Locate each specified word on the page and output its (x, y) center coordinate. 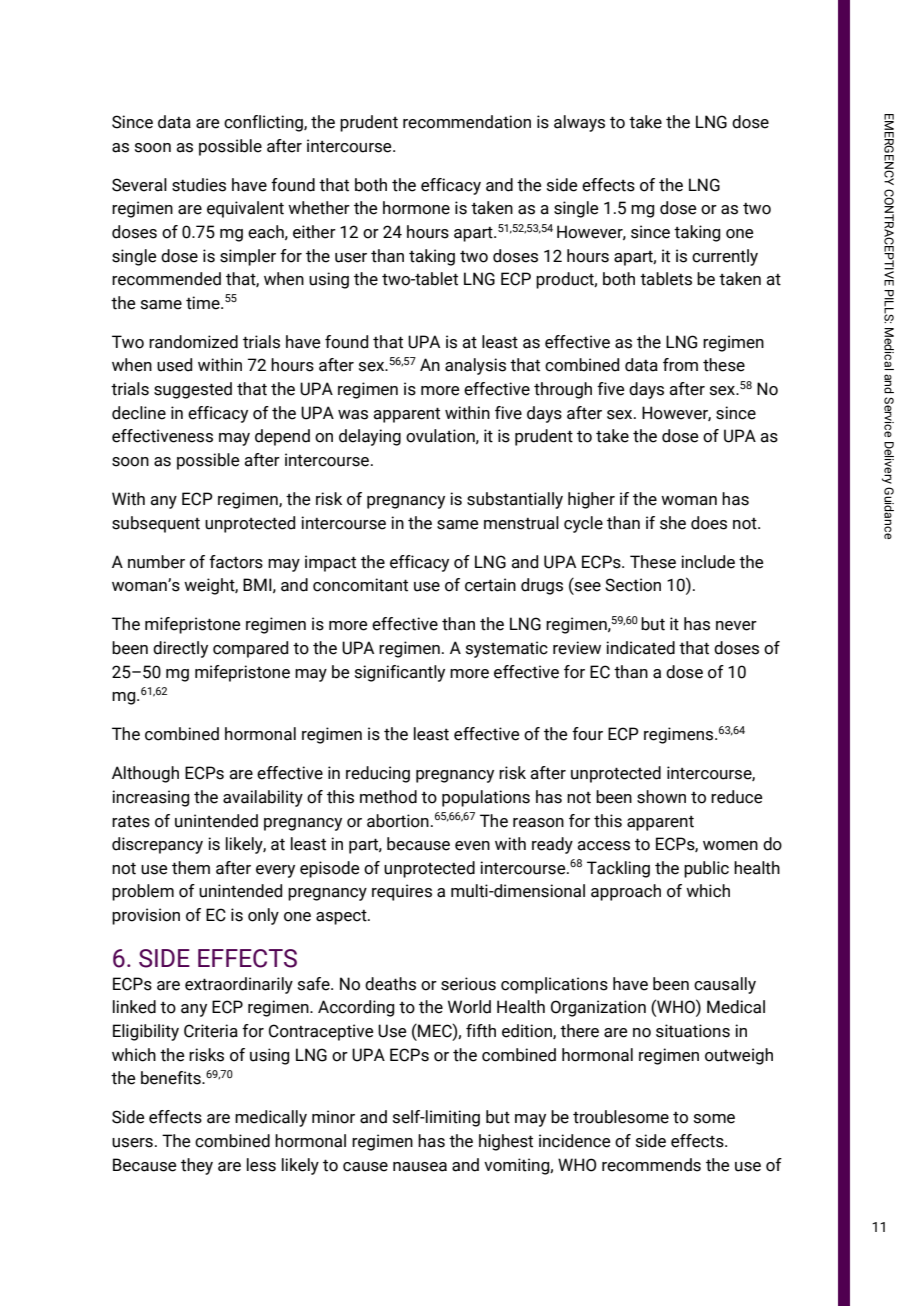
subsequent (156, 524)
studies (199, 185)
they (197, 1166)
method (388, 797)
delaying (370, 437)
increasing (151, 798)
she (673, 523)
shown (661, 797)
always (579, 123)
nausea (420, 1167)
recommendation (467, 122)
